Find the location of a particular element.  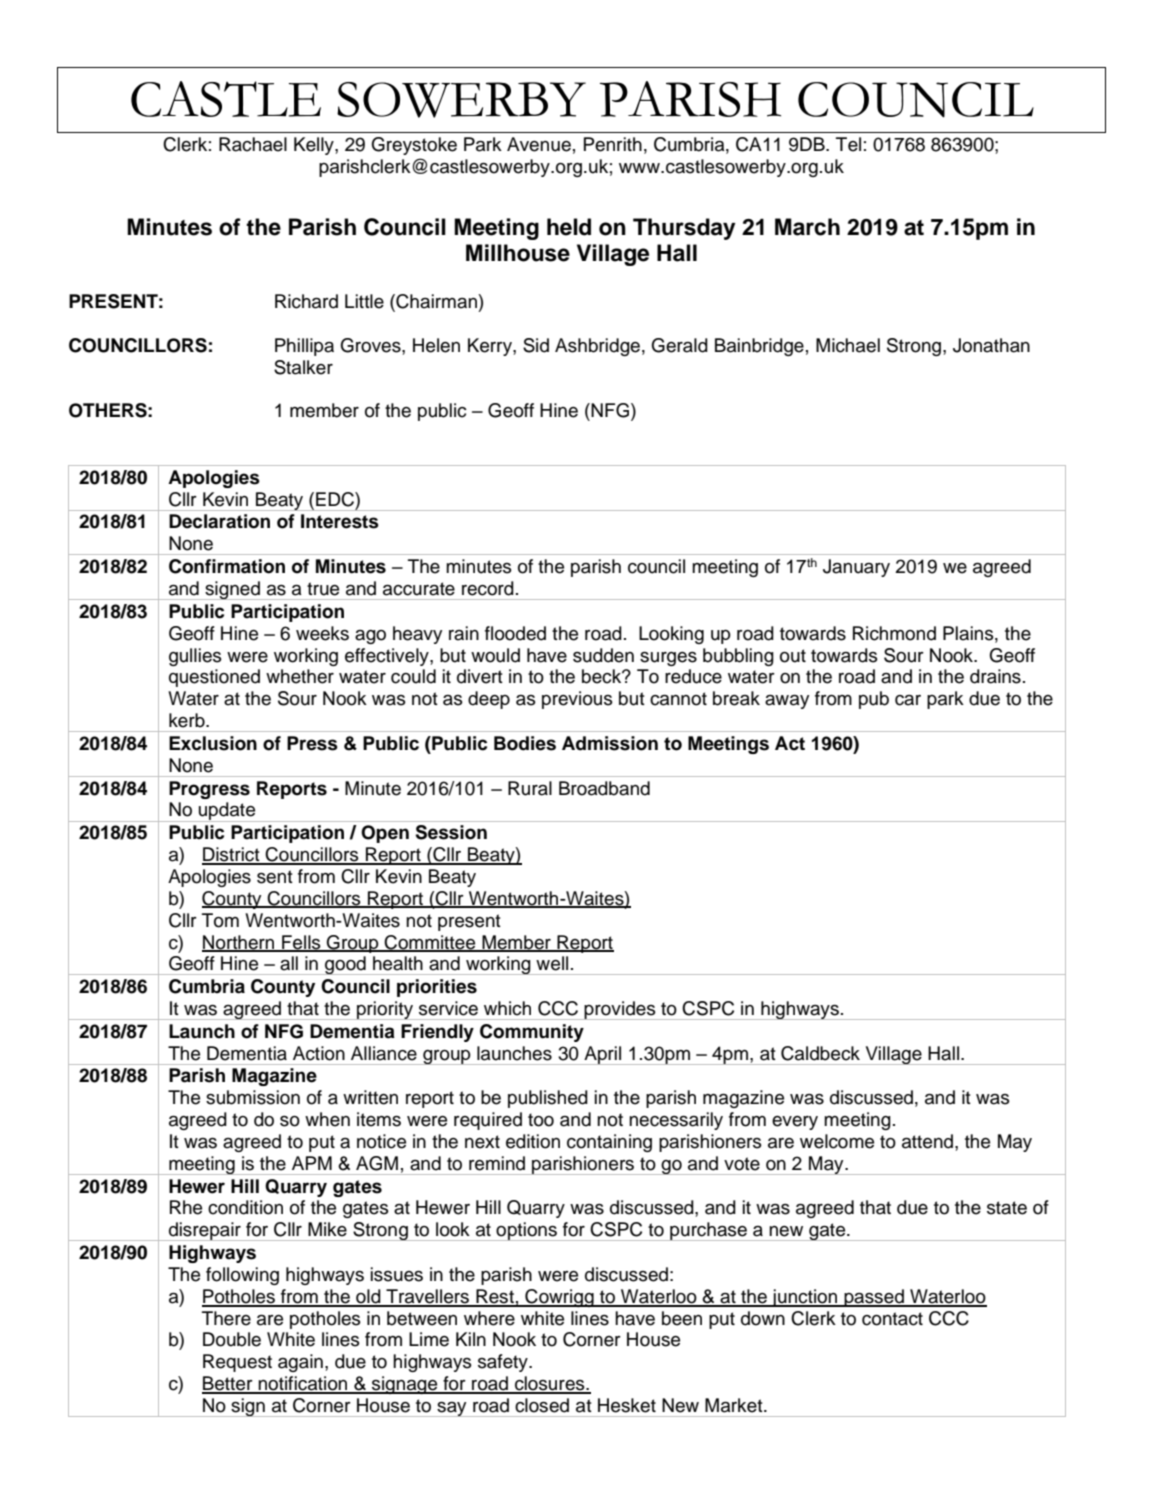

Kelly is located at coordinates (315, 146).
